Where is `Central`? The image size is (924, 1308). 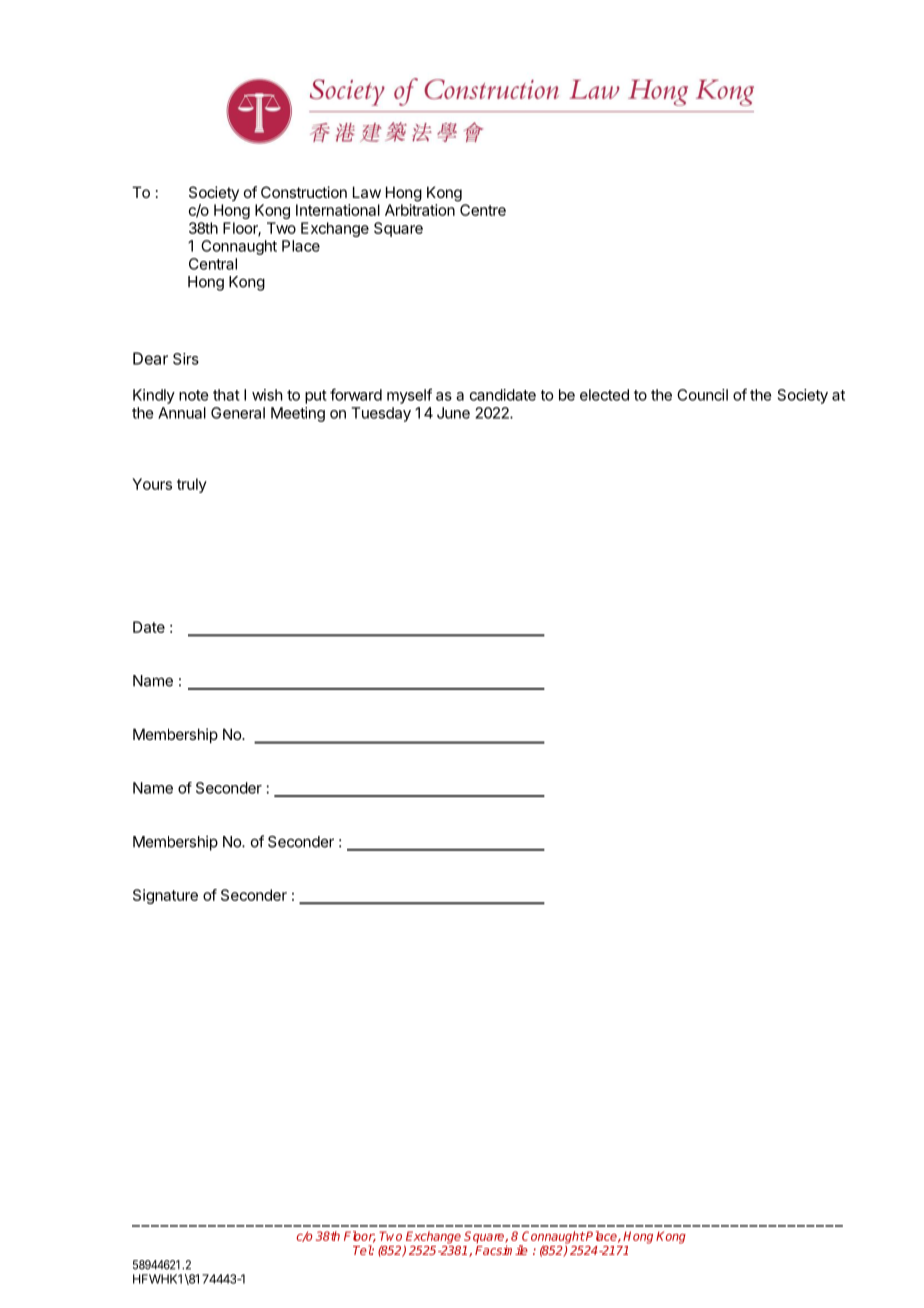 Central is located at coordinates (213, 264).
